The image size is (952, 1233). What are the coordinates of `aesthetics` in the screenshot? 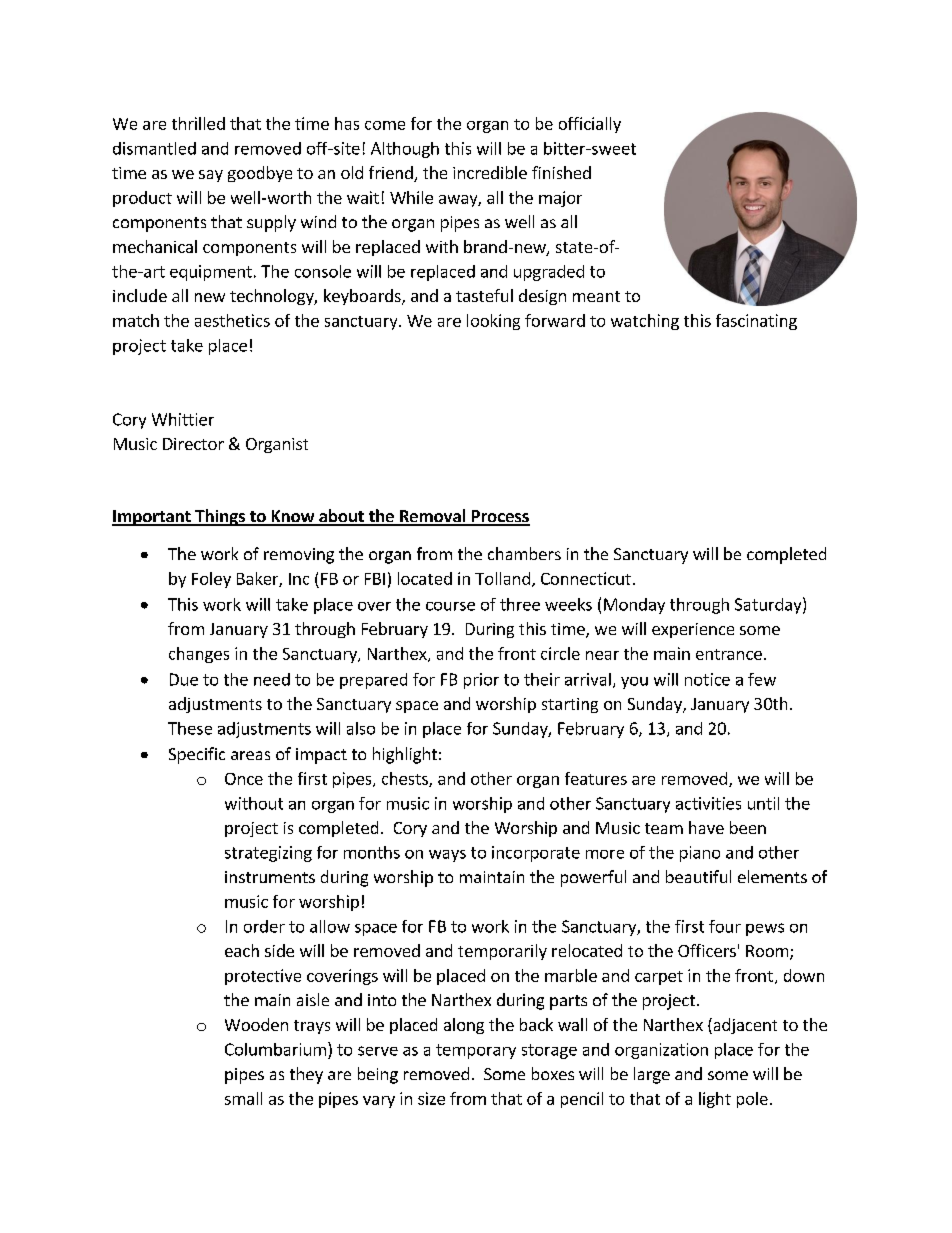 It's located at (232, 320).
